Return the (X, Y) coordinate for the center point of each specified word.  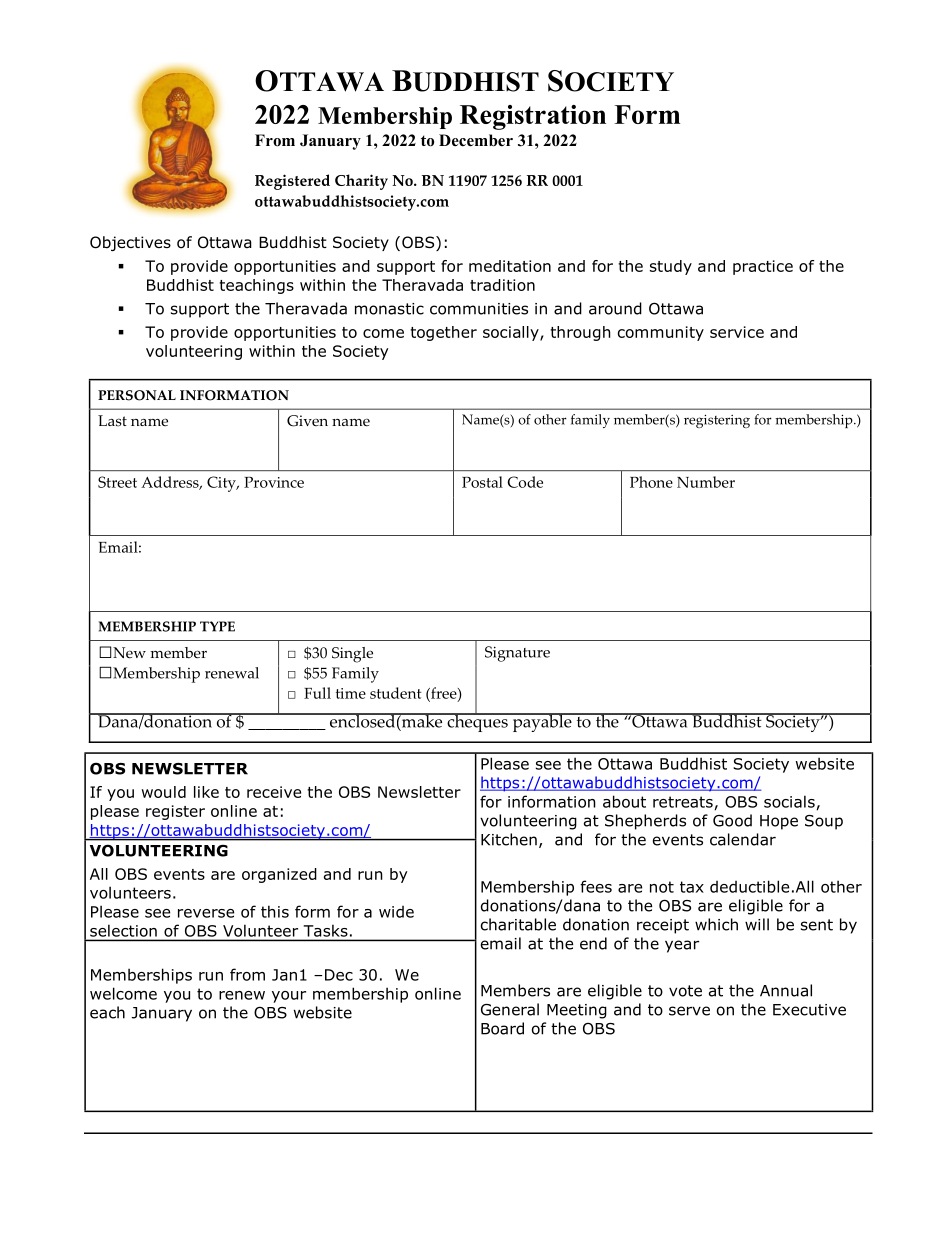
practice (763, 267)
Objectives (130, 243)
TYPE (217, 626)
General (510, 1009)
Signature (517, 654)
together (443, 333)
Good (732, 820)
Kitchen (509, 839)
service (737, 332)
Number (706, 482)
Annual (786, 990)
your (289, 997)
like (206, 792)
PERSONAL (137, 395)
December (476, 140)
